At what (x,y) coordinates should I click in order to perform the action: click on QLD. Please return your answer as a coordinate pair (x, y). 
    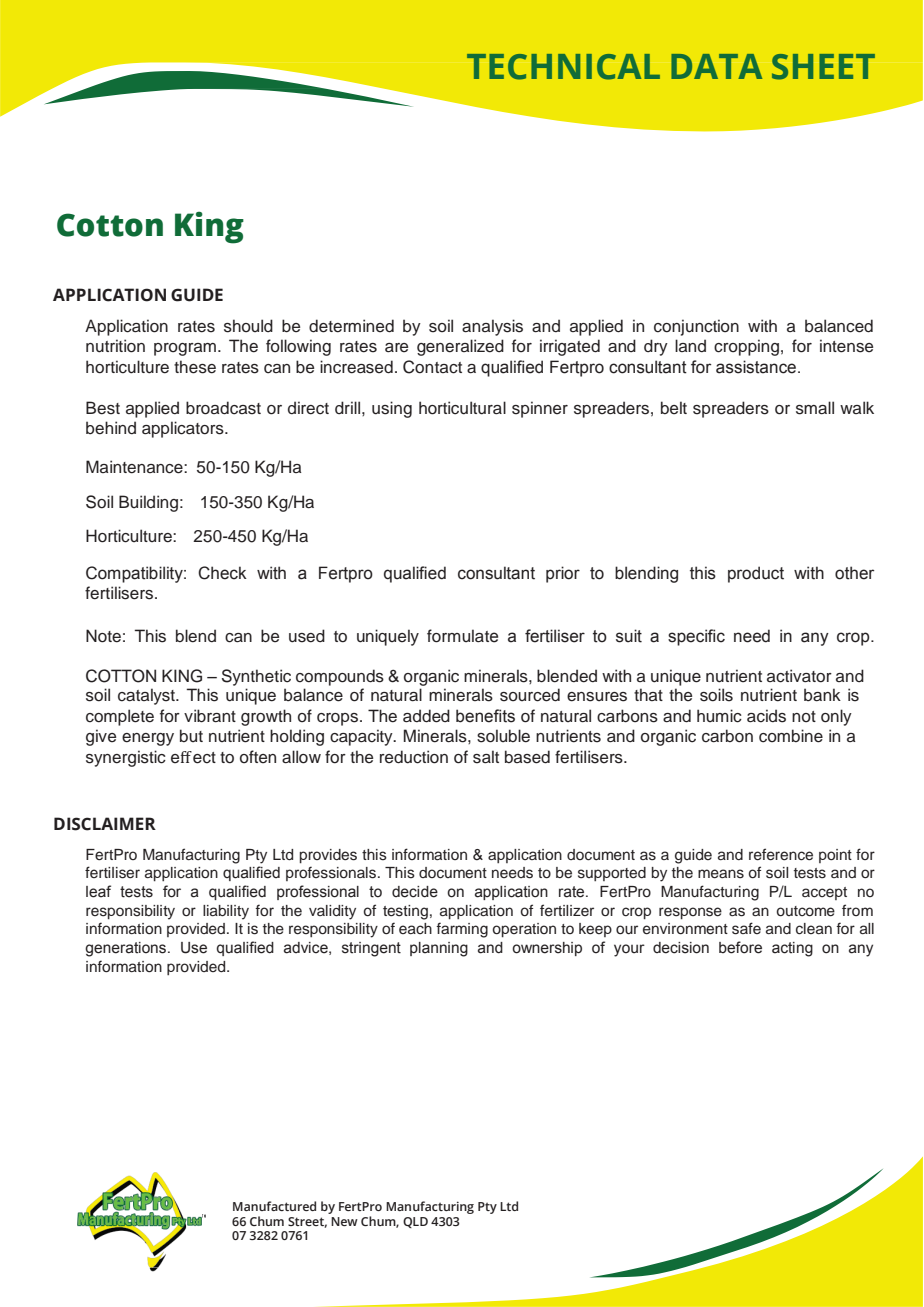
    Looking at the image, I should click on (415, 1222).
